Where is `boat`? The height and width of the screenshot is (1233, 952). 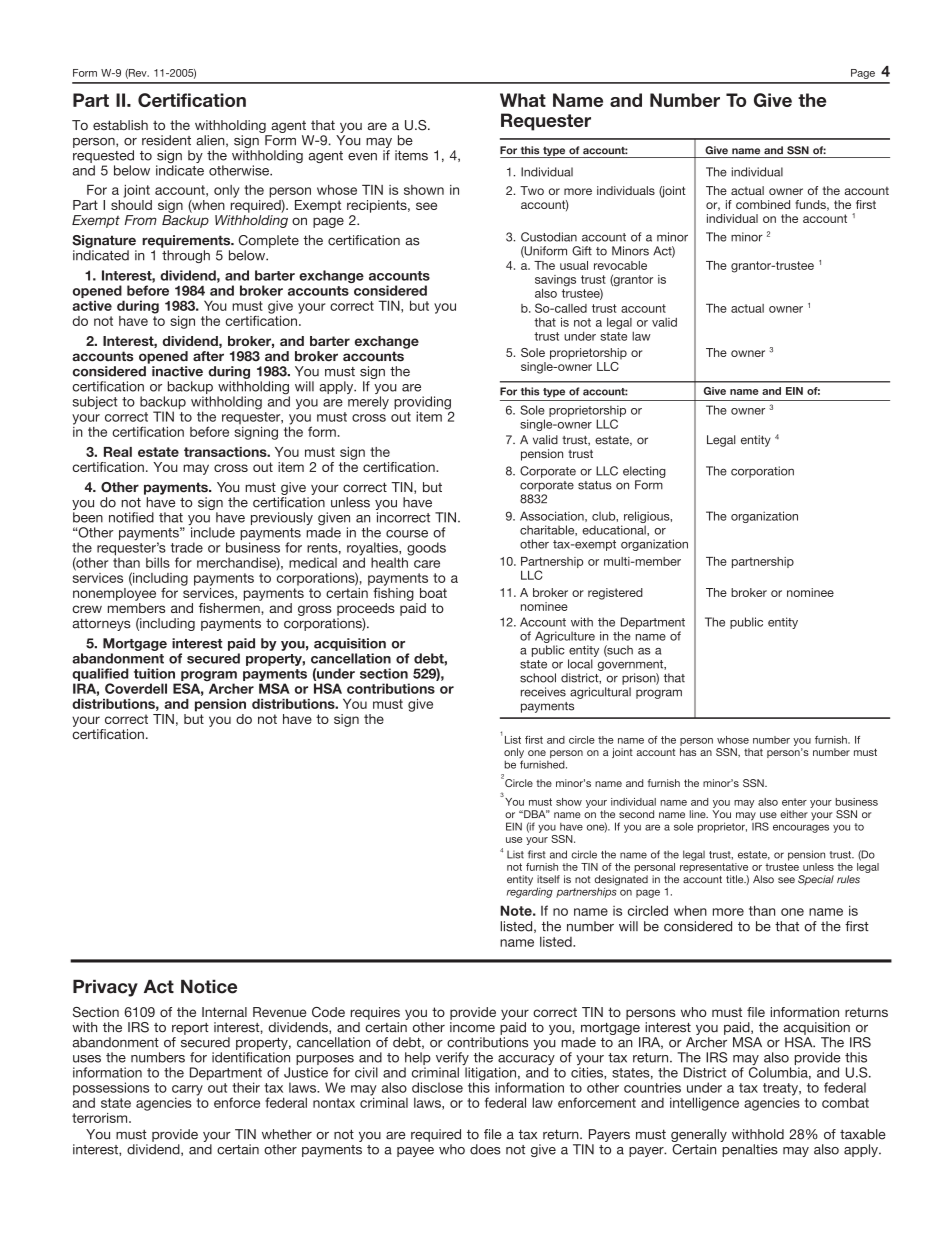 boat is located at coordinates (433, 593).
